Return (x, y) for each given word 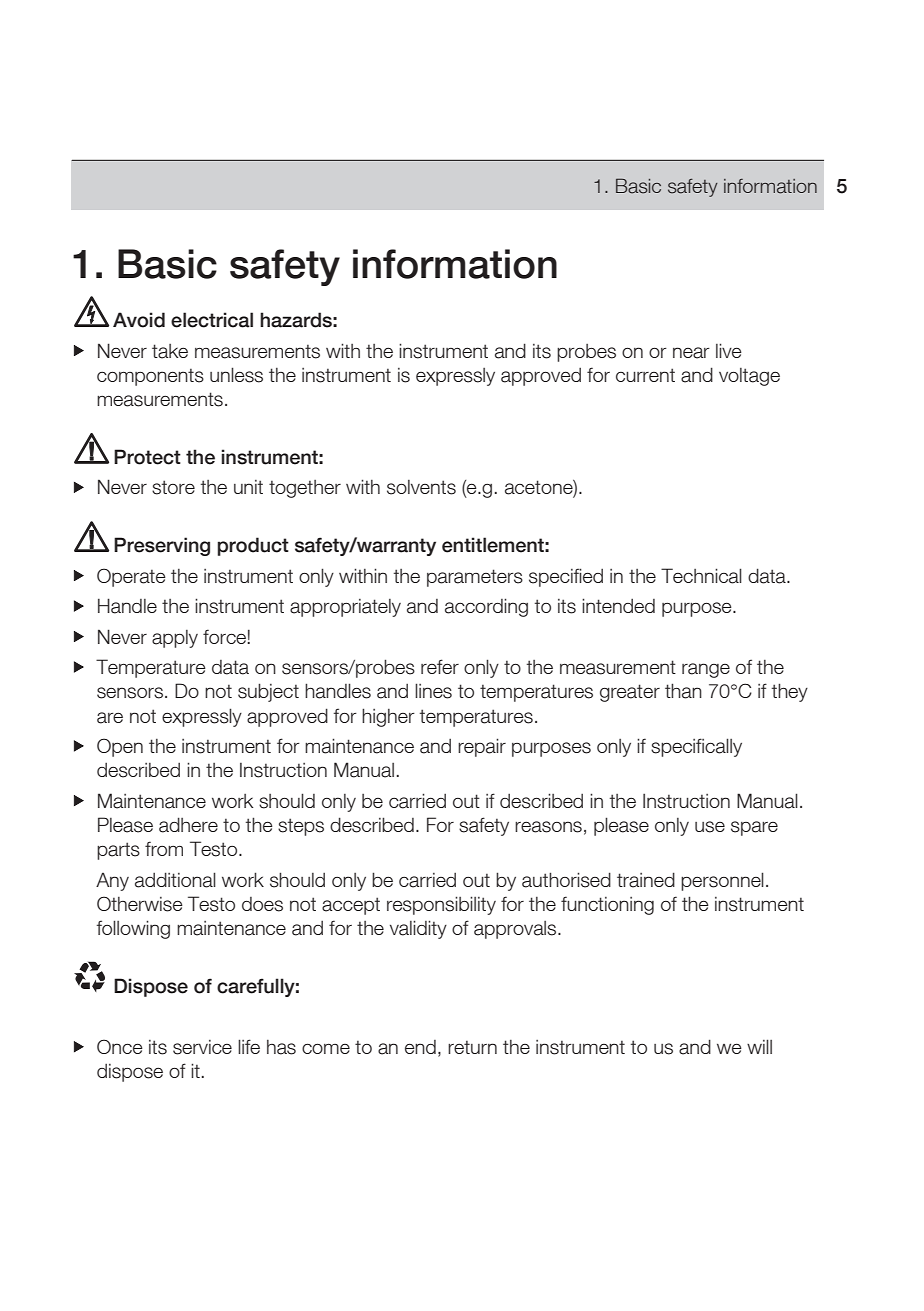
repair (482, 747)
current (645, 375)
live (729, 350)
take (170, 351)
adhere (188, 825)
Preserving (162, 546)
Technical (701, 576)
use (710, 827)
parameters (475, 578)
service (202, 1047)
